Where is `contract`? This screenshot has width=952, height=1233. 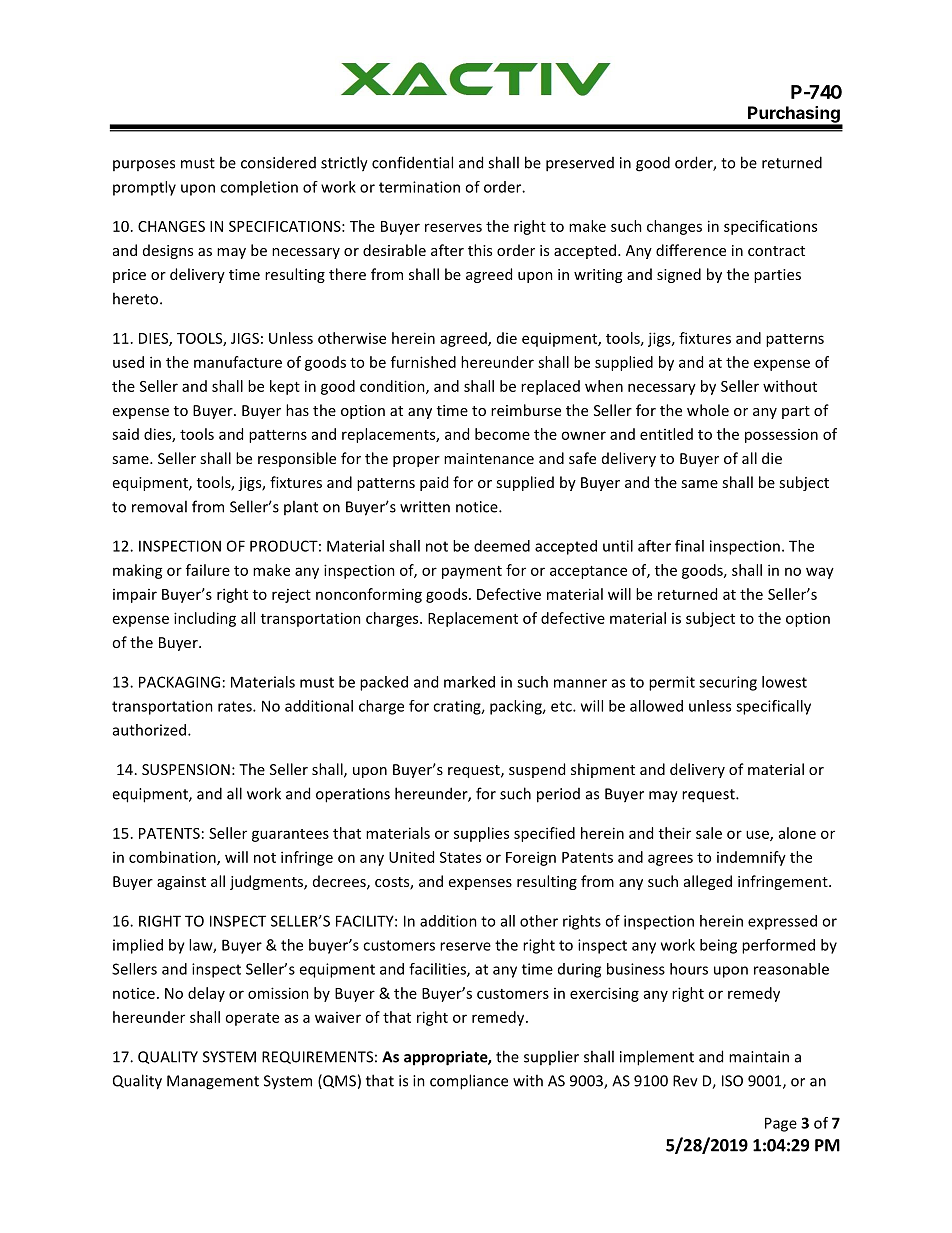 contract is located at coordinates (776, 251).
